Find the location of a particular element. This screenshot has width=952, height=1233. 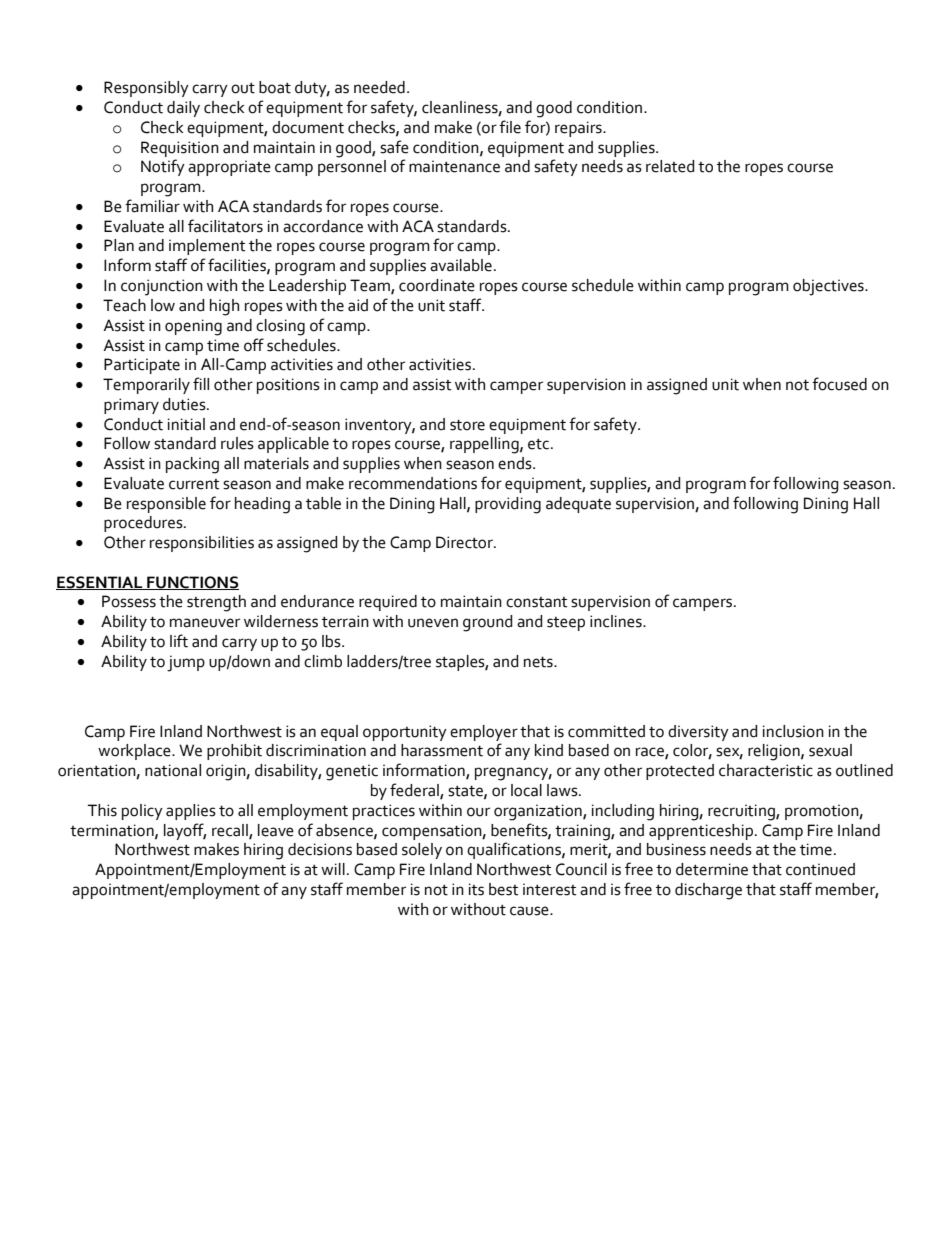

duties is located at coordinates (185, 404).
